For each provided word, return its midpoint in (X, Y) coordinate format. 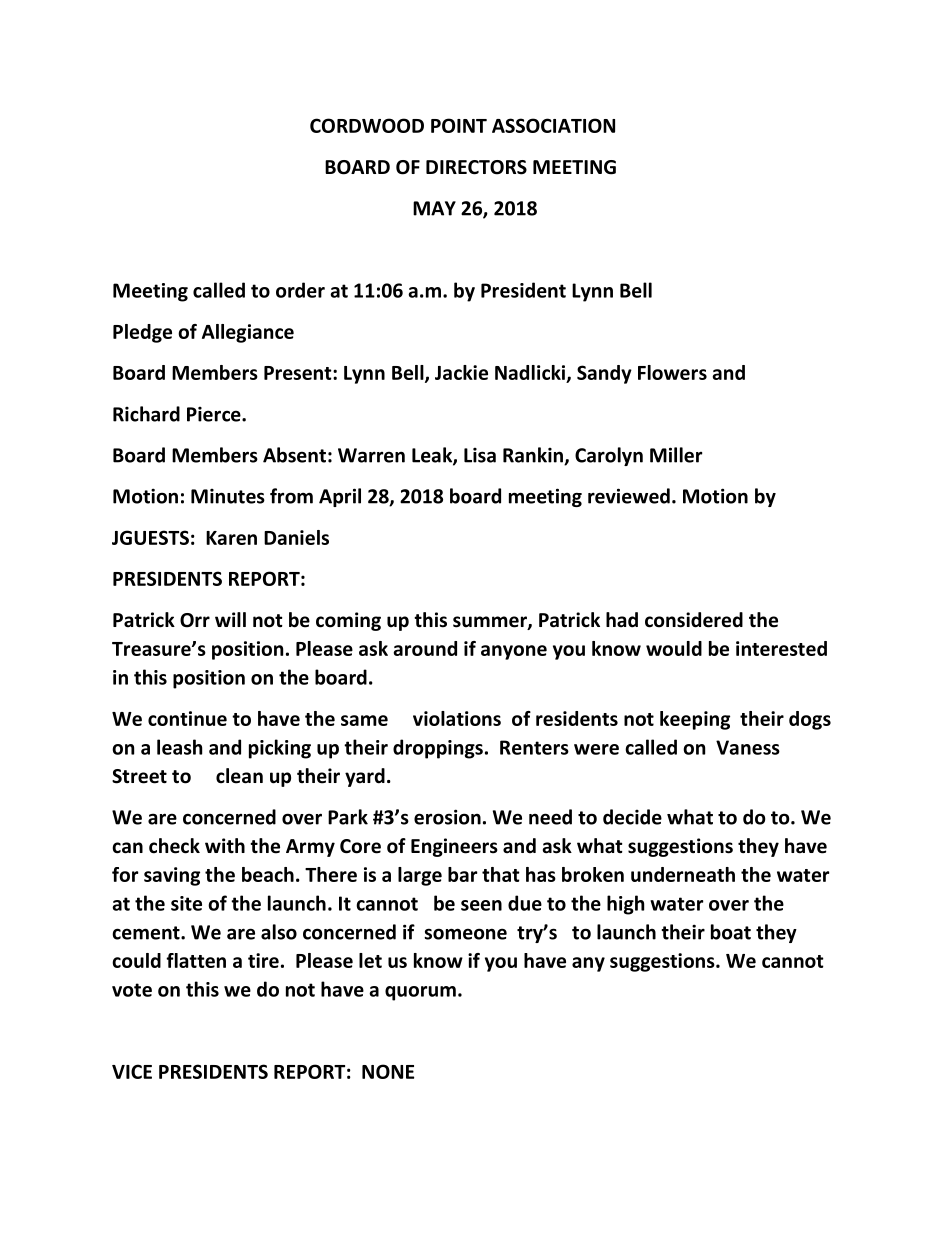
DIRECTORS (476, 167)
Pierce (215, 414)
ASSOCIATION (553, 125)
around (425, 648)
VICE (132, 1071)
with (225, 846)
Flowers (672, 372)
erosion (447, 817)
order (300, 290)
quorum (420, 993)
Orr (195, 620)
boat (731, 932)
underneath (683, 874)
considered (694, 620)
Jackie (461, 372)
